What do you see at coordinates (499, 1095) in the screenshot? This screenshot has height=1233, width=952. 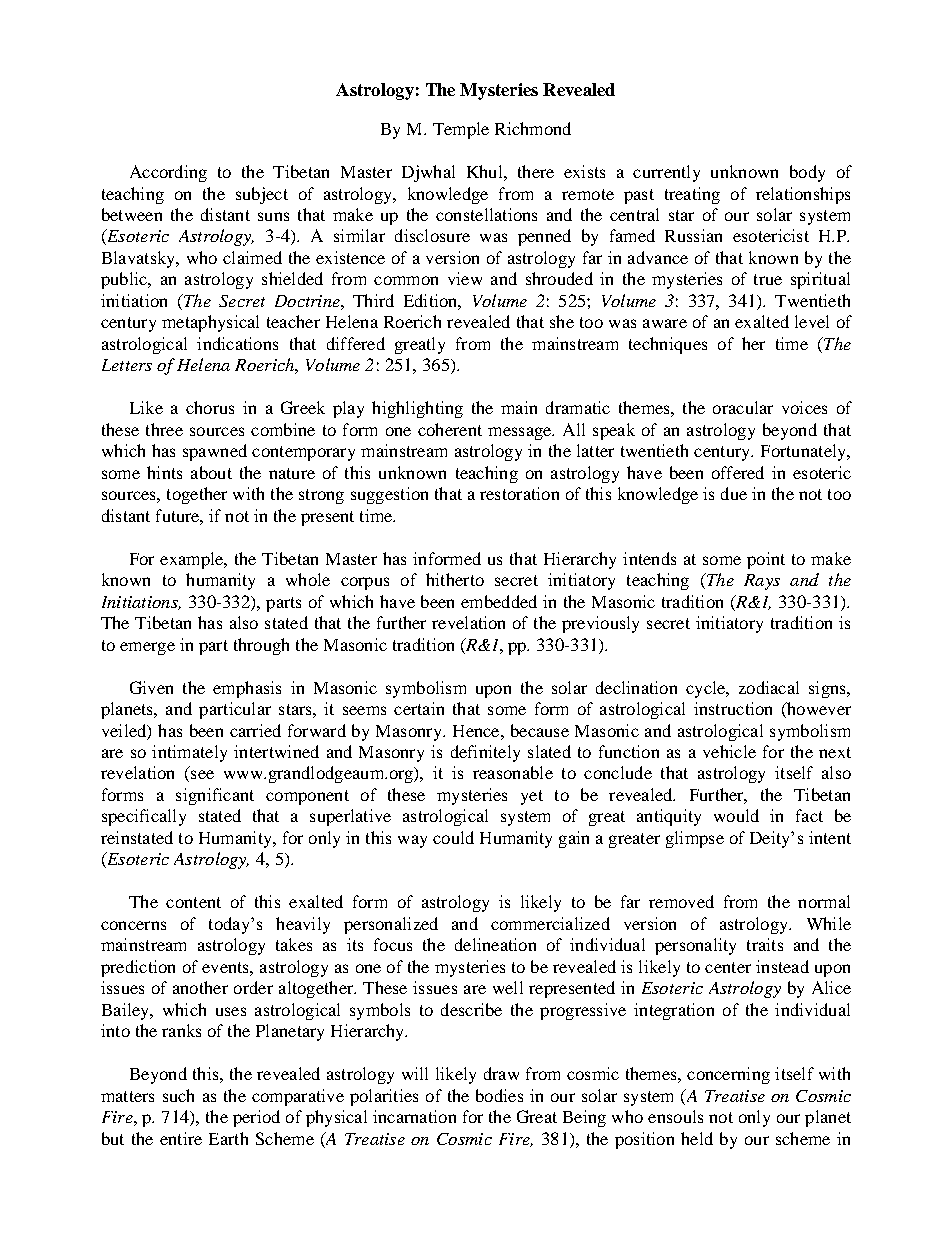 I see `bodies` at bounding box center [499, 1095].
